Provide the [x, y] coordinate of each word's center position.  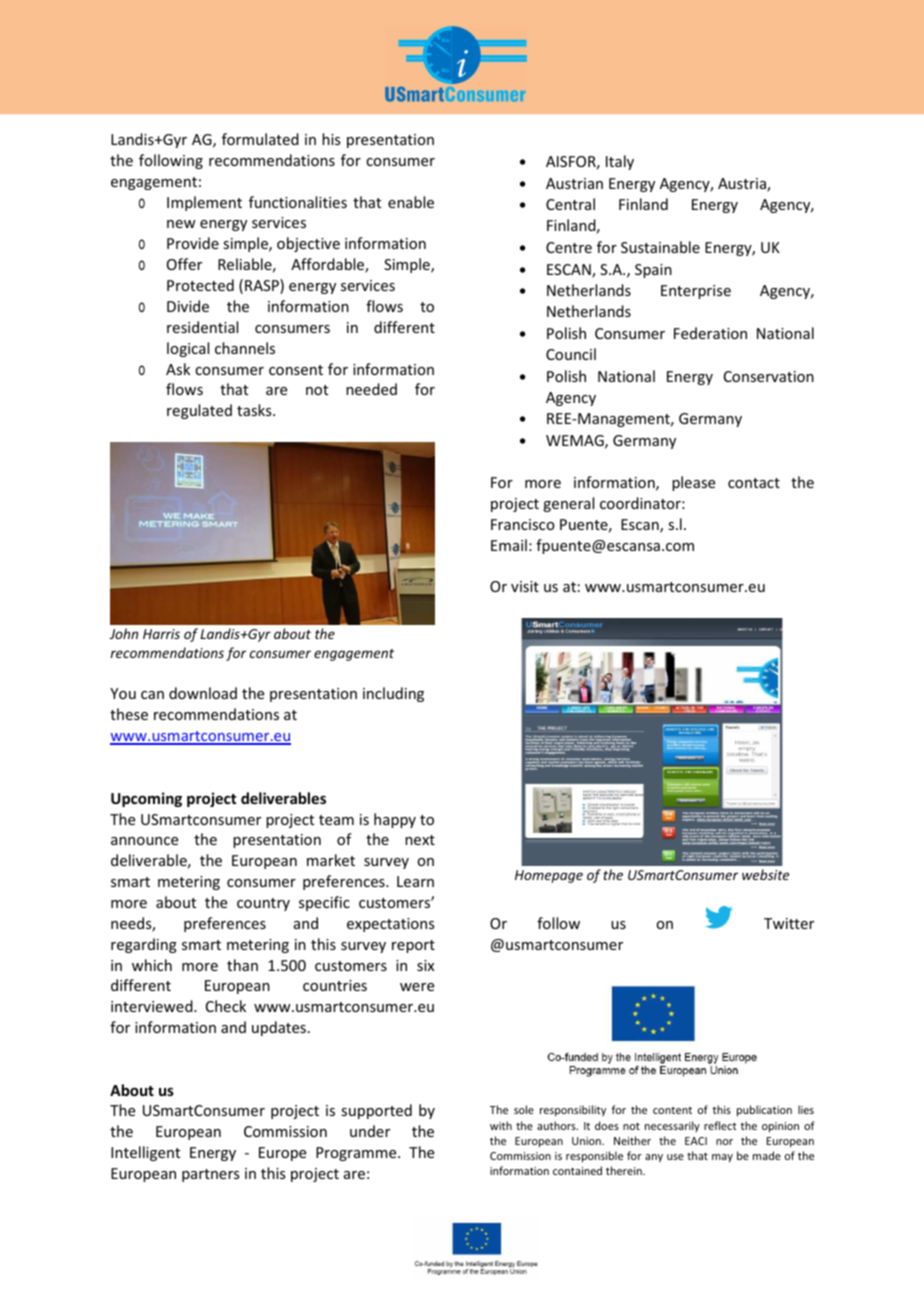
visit [525, 586]
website [765, 874]
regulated [199, 411]
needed [371, 389]
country [263, 904]
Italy [620, 162]
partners [210, 1175]
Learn [415, 881]
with [501, 1125]
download [203, 693]
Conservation [769, 376]
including [393, 694]
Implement [204, 203]
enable [411, 202]
